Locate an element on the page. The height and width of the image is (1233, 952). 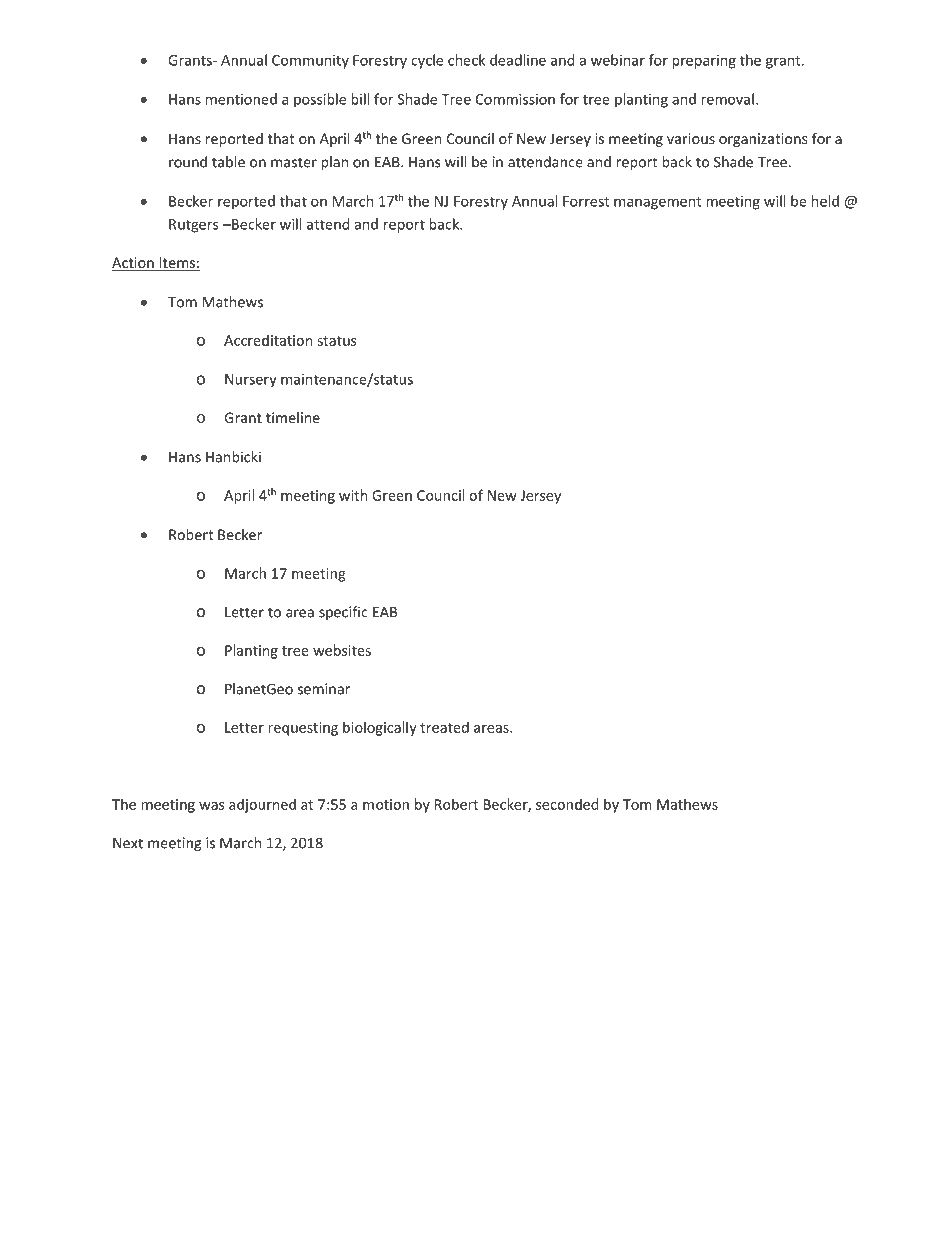
removal is located at coordinates (727, 99).
